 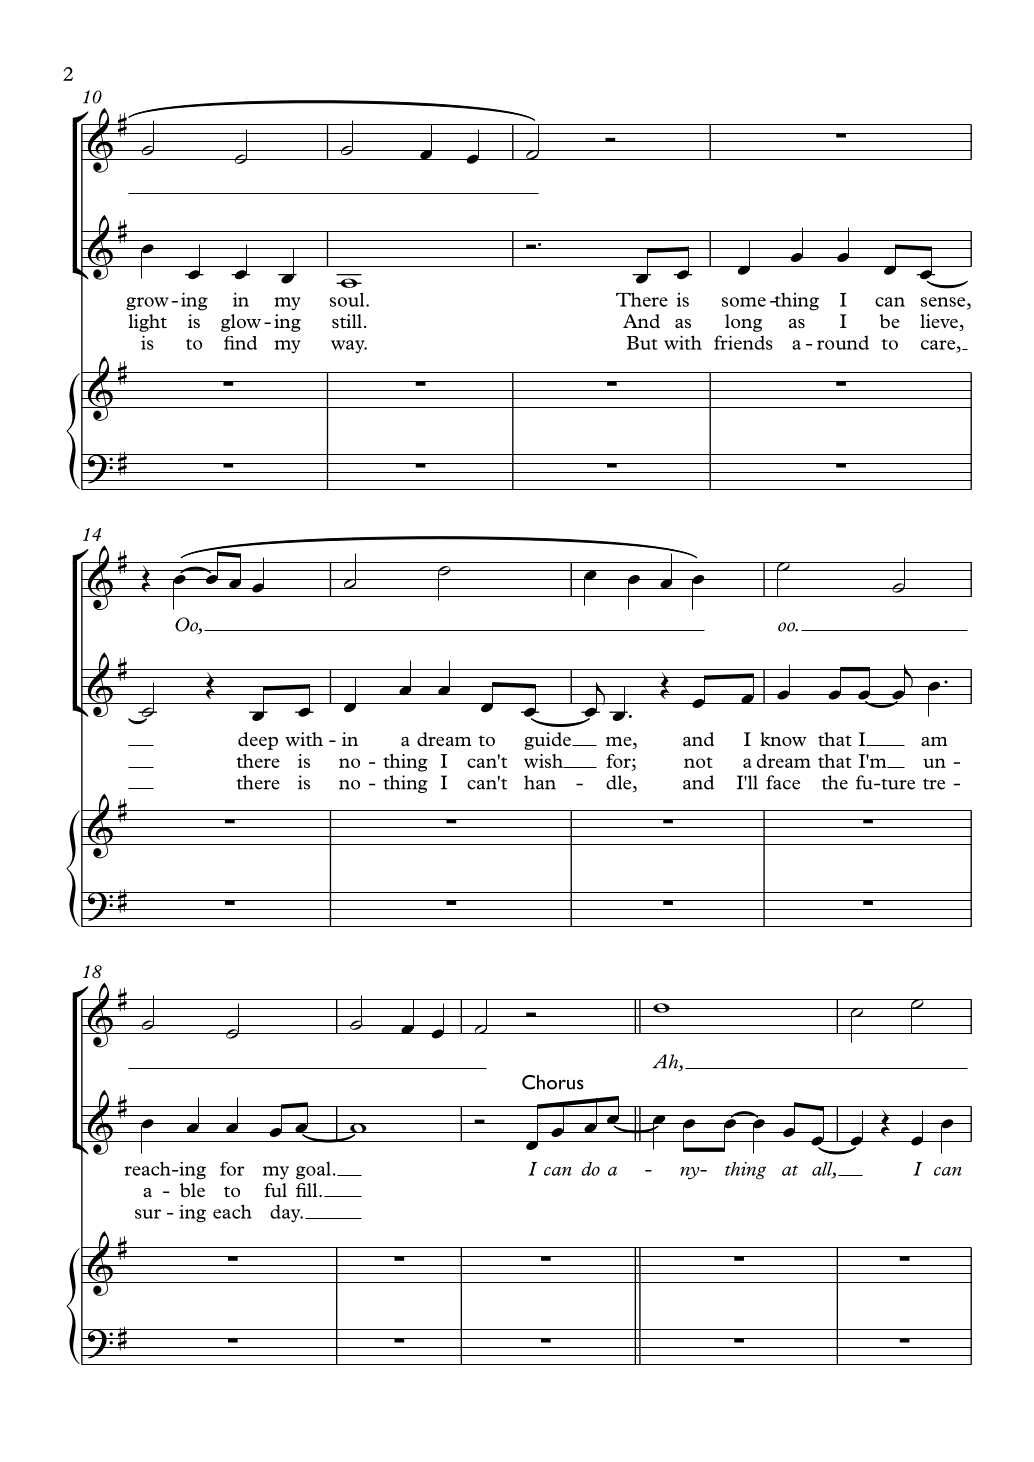 What do you see at coordinates (783, 739) in the page?
I see `know` at bounding box center [783, 739].
